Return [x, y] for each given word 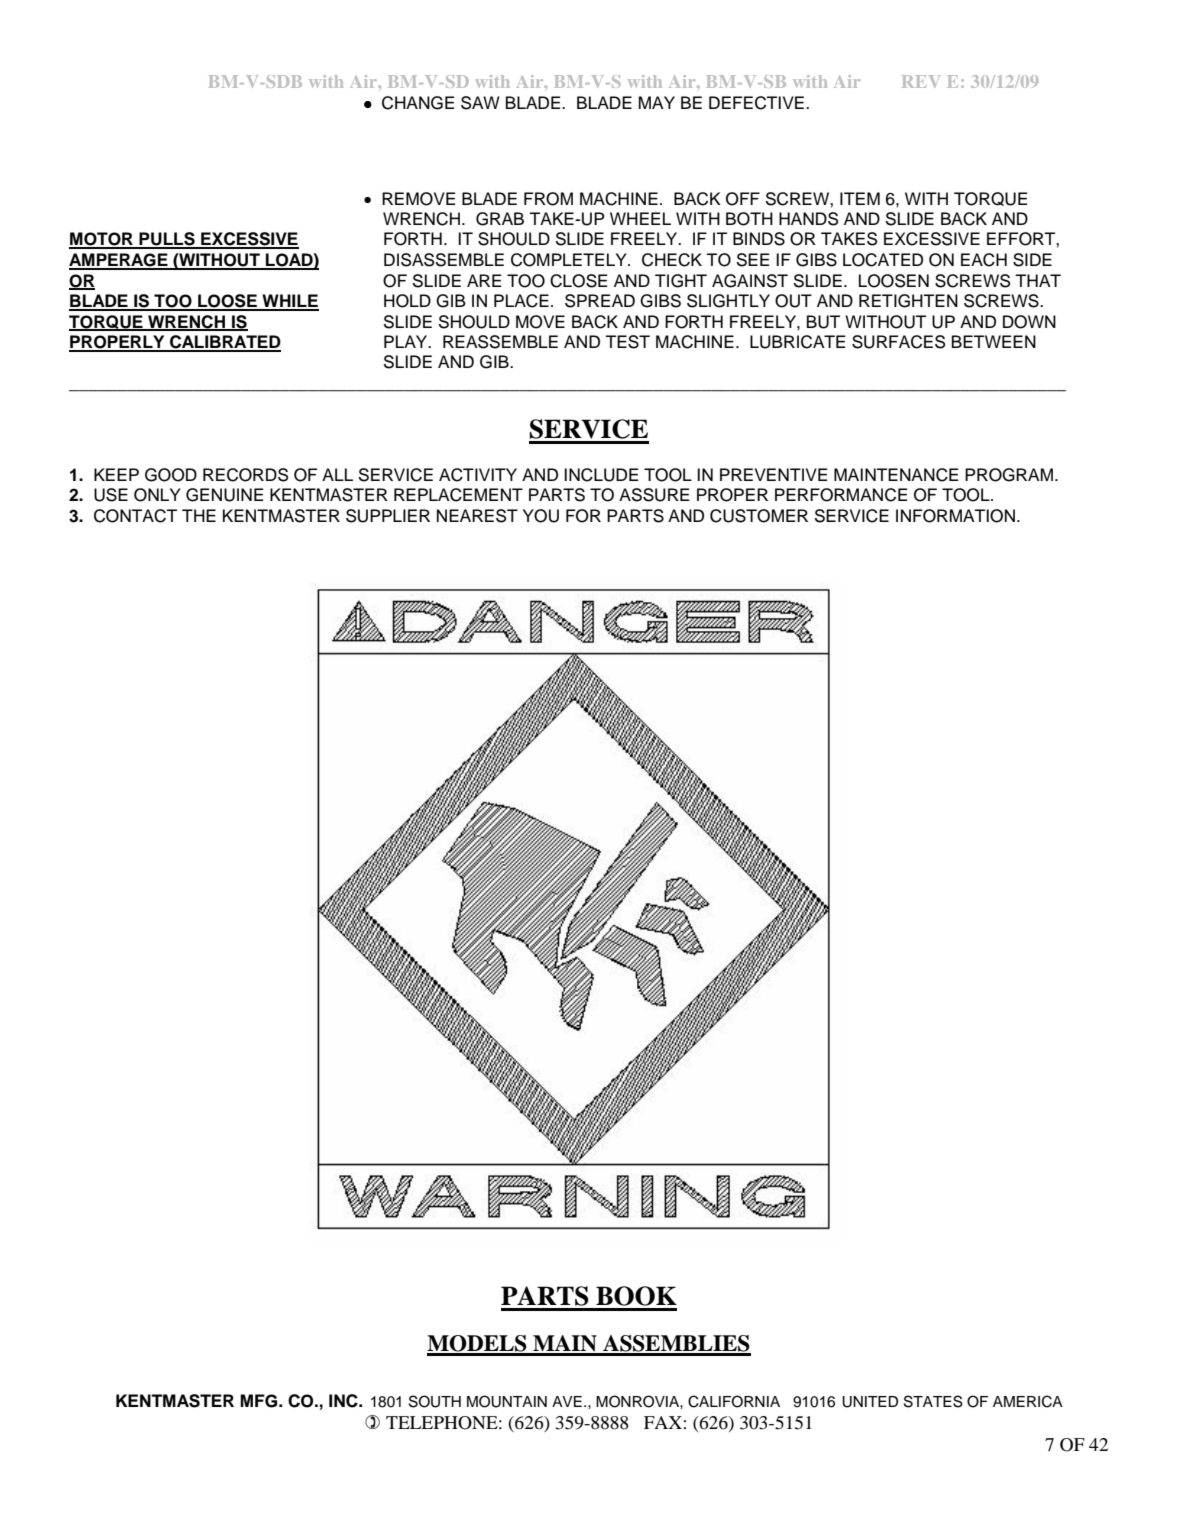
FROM [548, 199]
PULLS [167, 240]
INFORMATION [955, 516]
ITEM [860, 198]
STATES [933, 1401]
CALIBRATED [224, 343]
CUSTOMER [759, 516]
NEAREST [477, 516]
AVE [567, 1401]
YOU [541, 516]
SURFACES [898, 342]
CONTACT [135, 516]
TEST [627, 342]
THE [199, 515]
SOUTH [435, 1401]
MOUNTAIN [507, 1401]
